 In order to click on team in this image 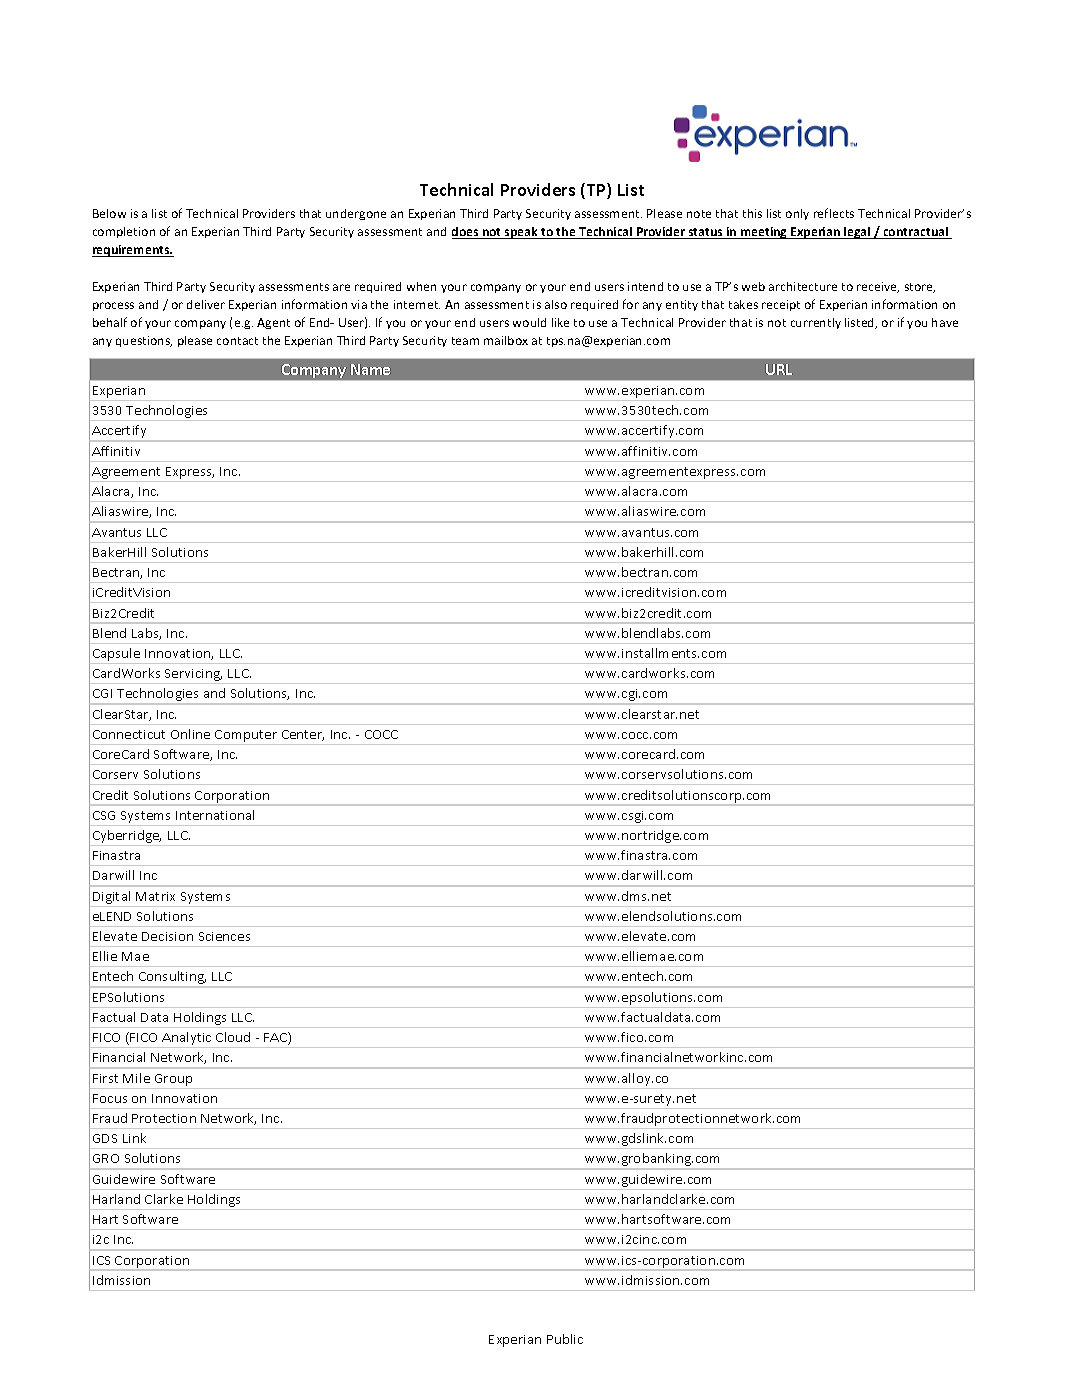, I will do `click(465, 341)`.
